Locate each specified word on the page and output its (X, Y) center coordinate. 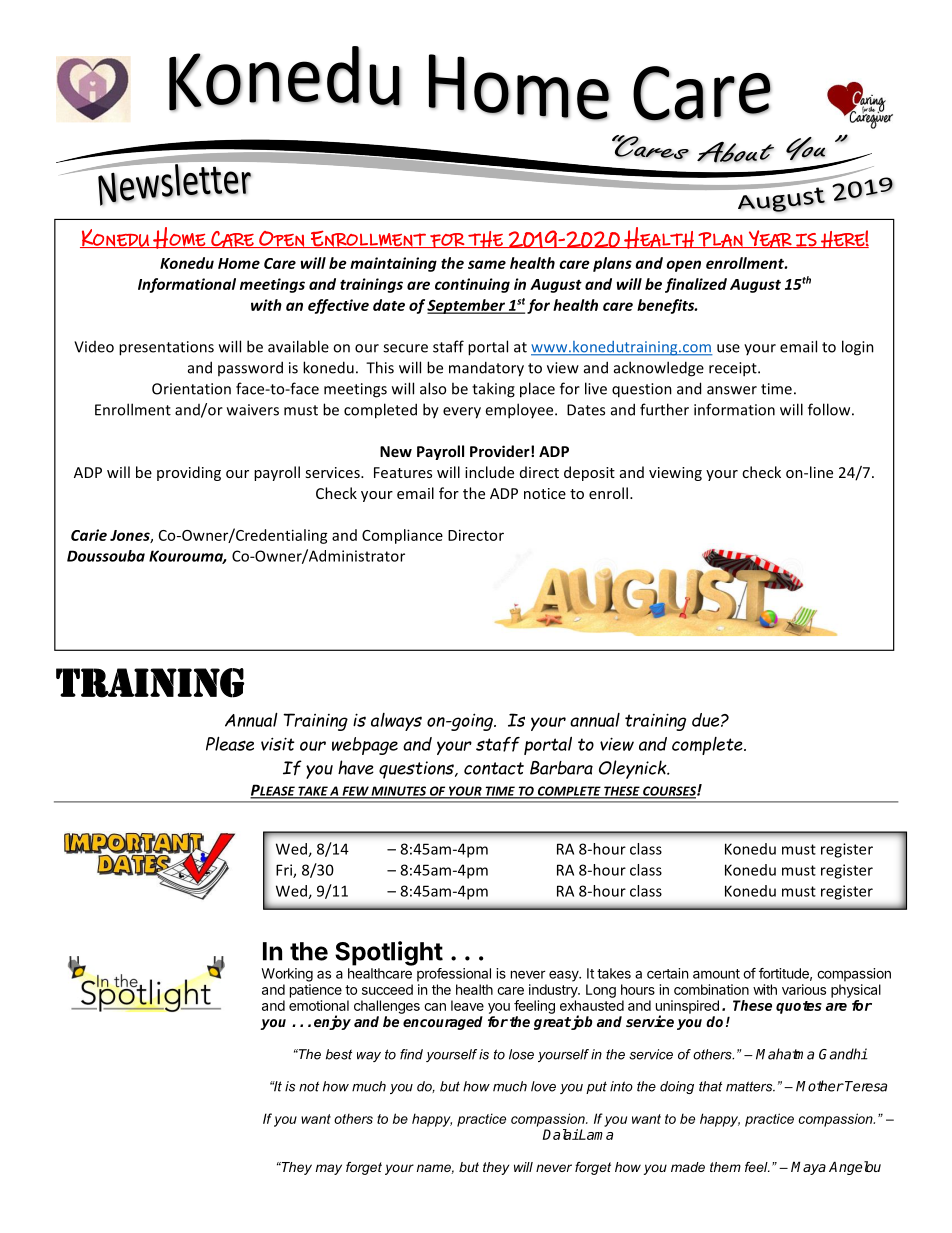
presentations (166, 348)
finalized (696, 285)
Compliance (402, 536)
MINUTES (399, 792)
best (339, 1054)
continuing (472, 285)
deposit (589, 473)
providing (189, 473)
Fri (285, 871)
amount (716, 974)
